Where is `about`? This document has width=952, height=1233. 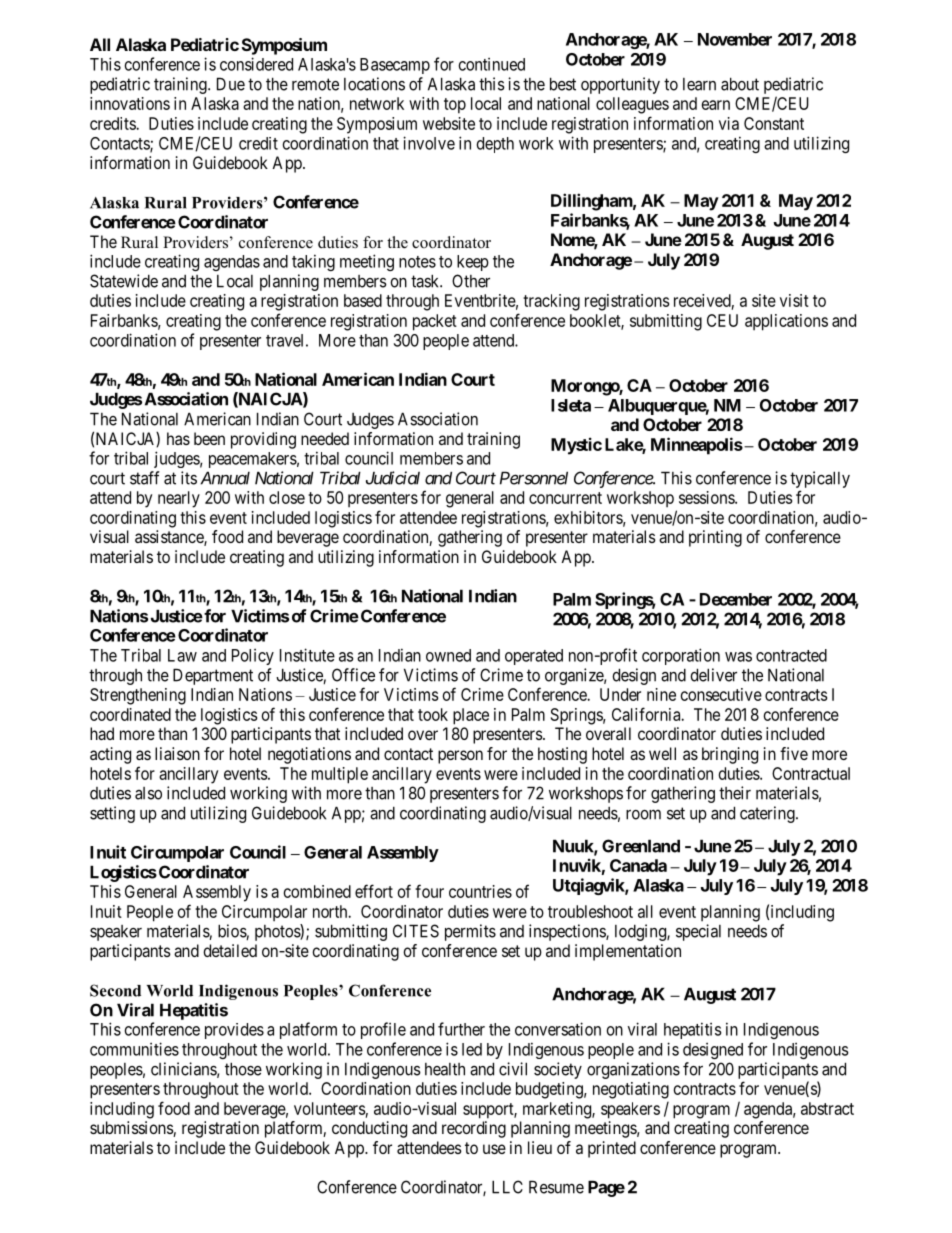
about is located at coordinates (740, 84).
